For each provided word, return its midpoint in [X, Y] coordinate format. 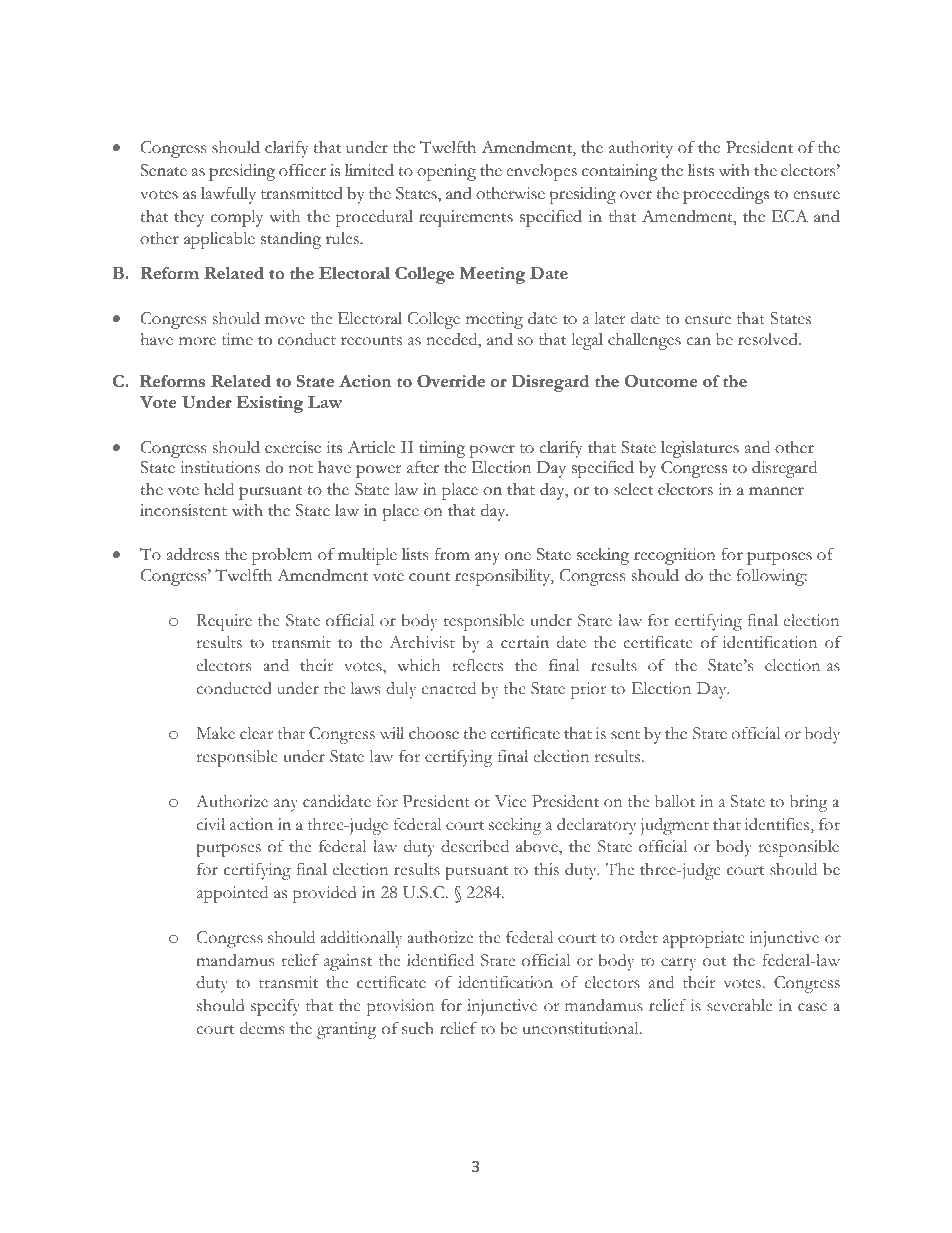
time [237, 339]
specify [275, 1007]
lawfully [228, 195]
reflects [477, 665]
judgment [675, 826]
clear [256, 733]
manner [776, 491]
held [219, 489]
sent [625, 735]
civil [210, 824]
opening [446, 172]
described [475, 846]
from [452, 554]
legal [587, 341]
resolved [769, 339]
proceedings [726, 195]
